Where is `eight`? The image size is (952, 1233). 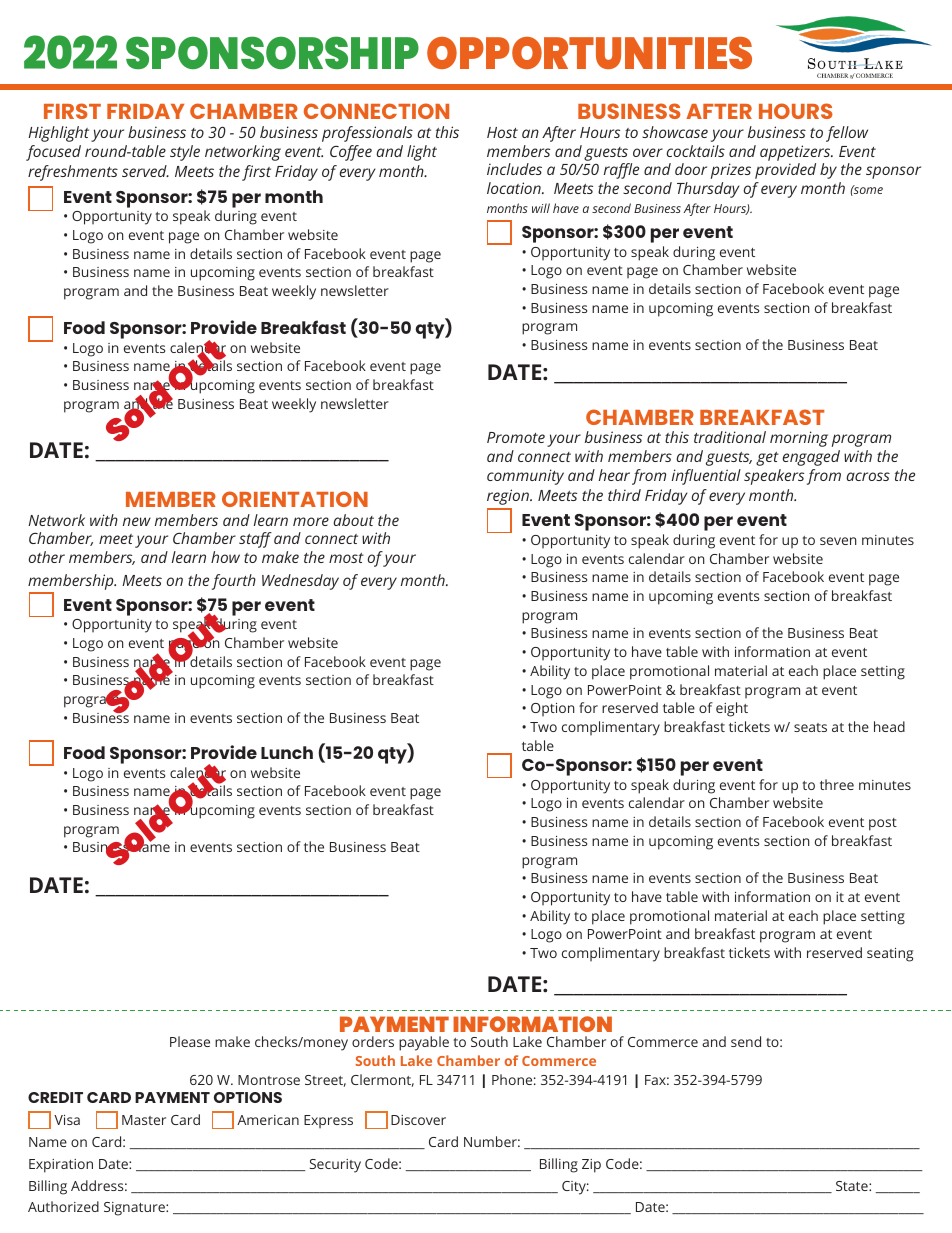
eight is located at coordinates (732, 709).
